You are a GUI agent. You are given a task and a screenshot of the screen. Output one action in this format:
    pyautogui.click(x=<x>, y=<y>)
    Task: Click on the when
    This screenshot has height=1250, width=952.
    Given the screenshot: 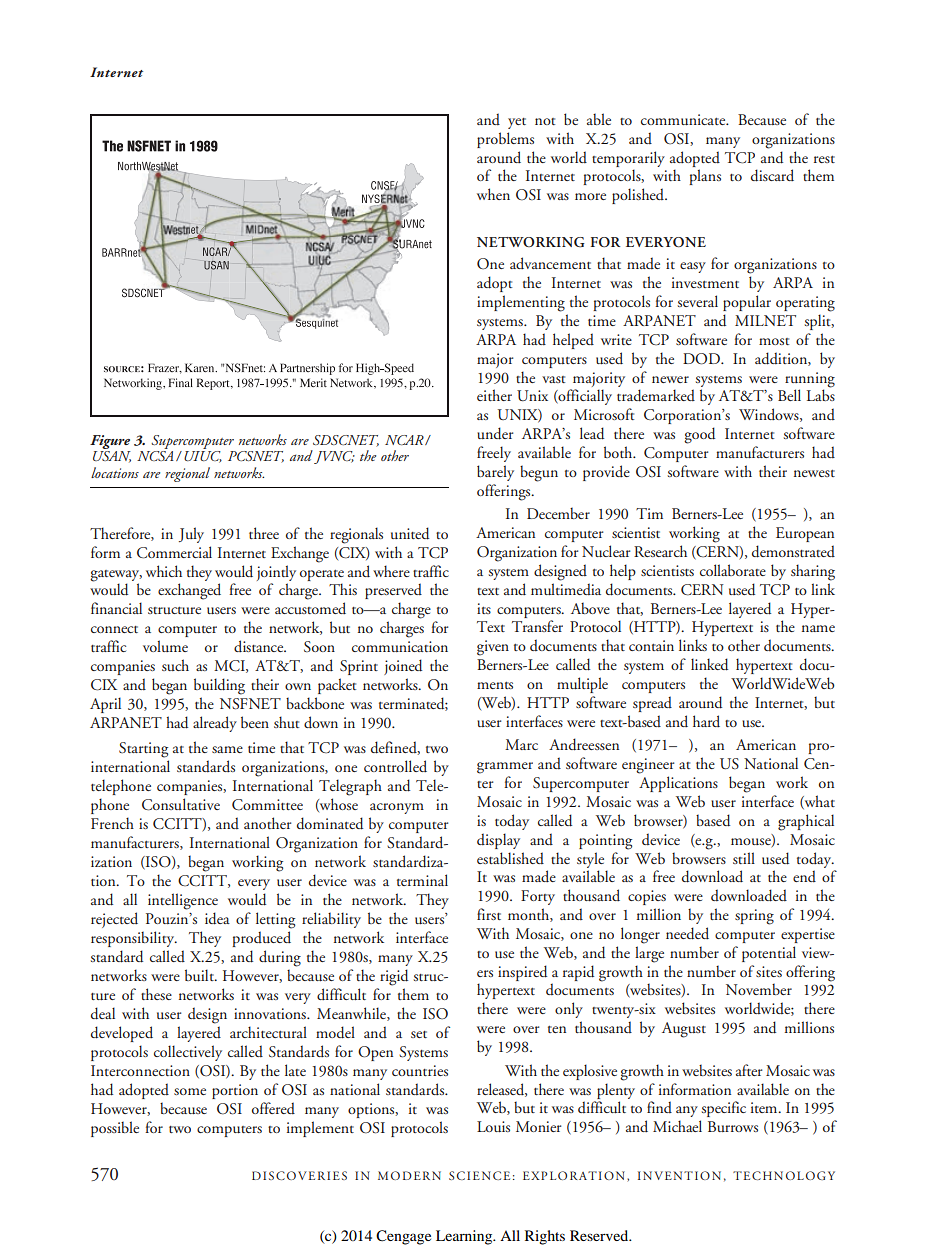 What is the action you would take?
    pyautogui.click(x=493, y=194)
